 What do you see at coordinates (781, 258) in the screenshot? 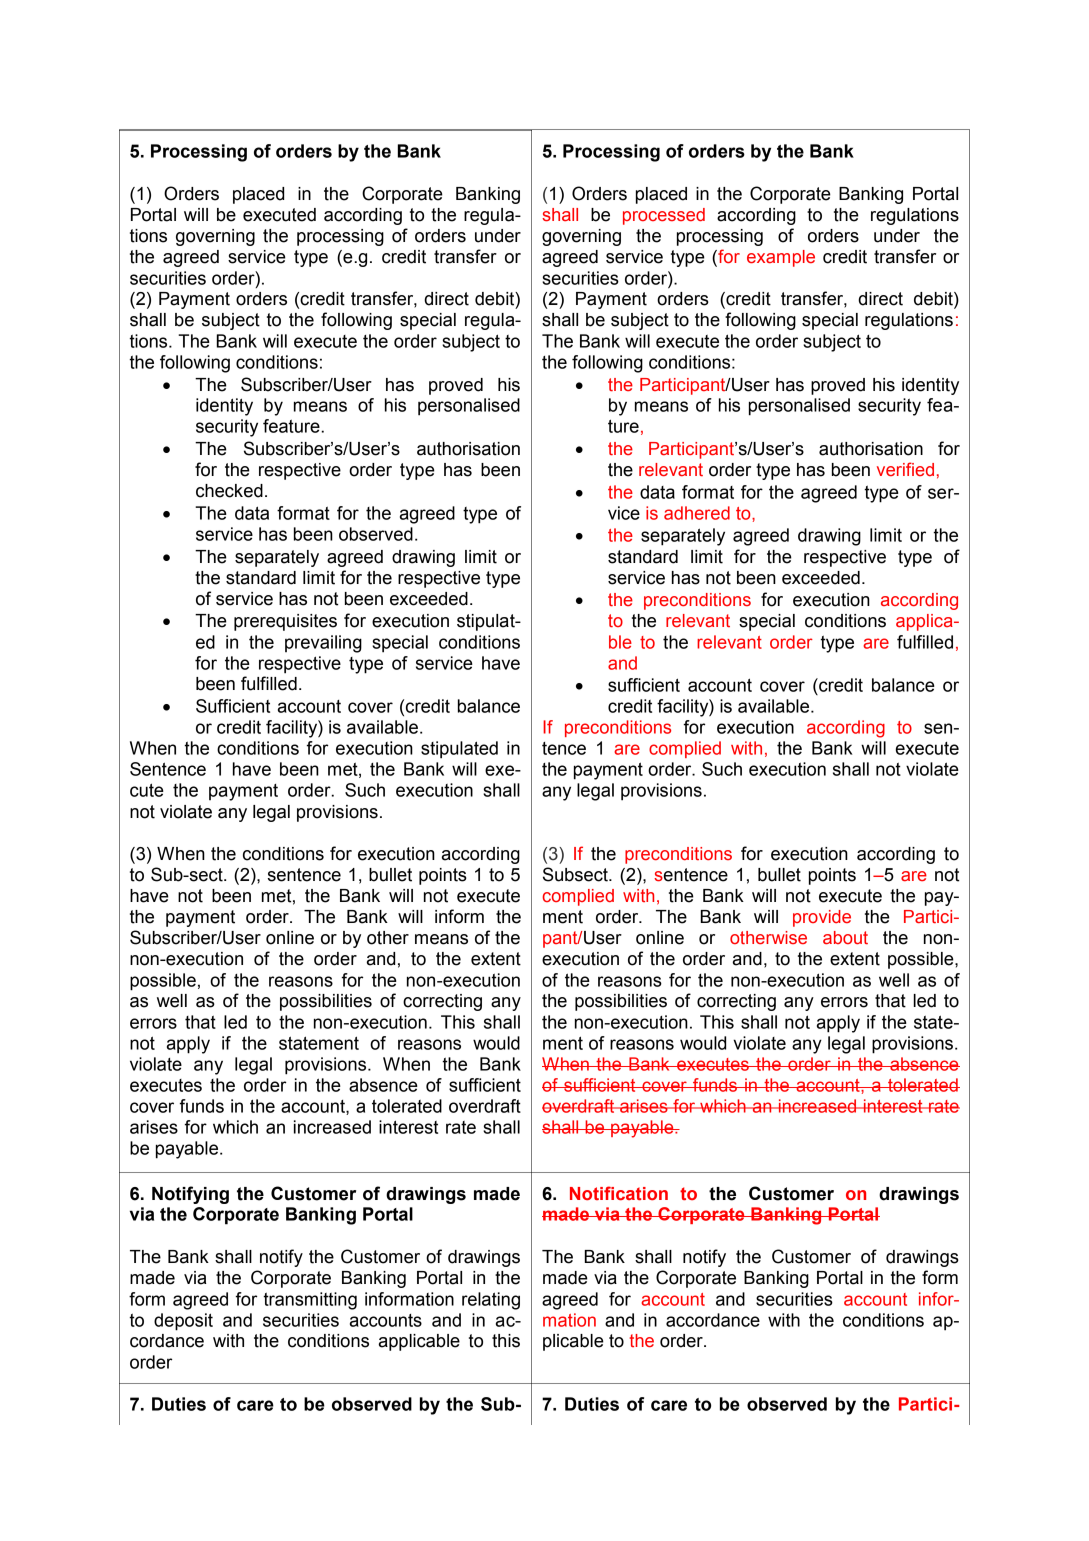
I see `example` at bounding box center [781, 258].
